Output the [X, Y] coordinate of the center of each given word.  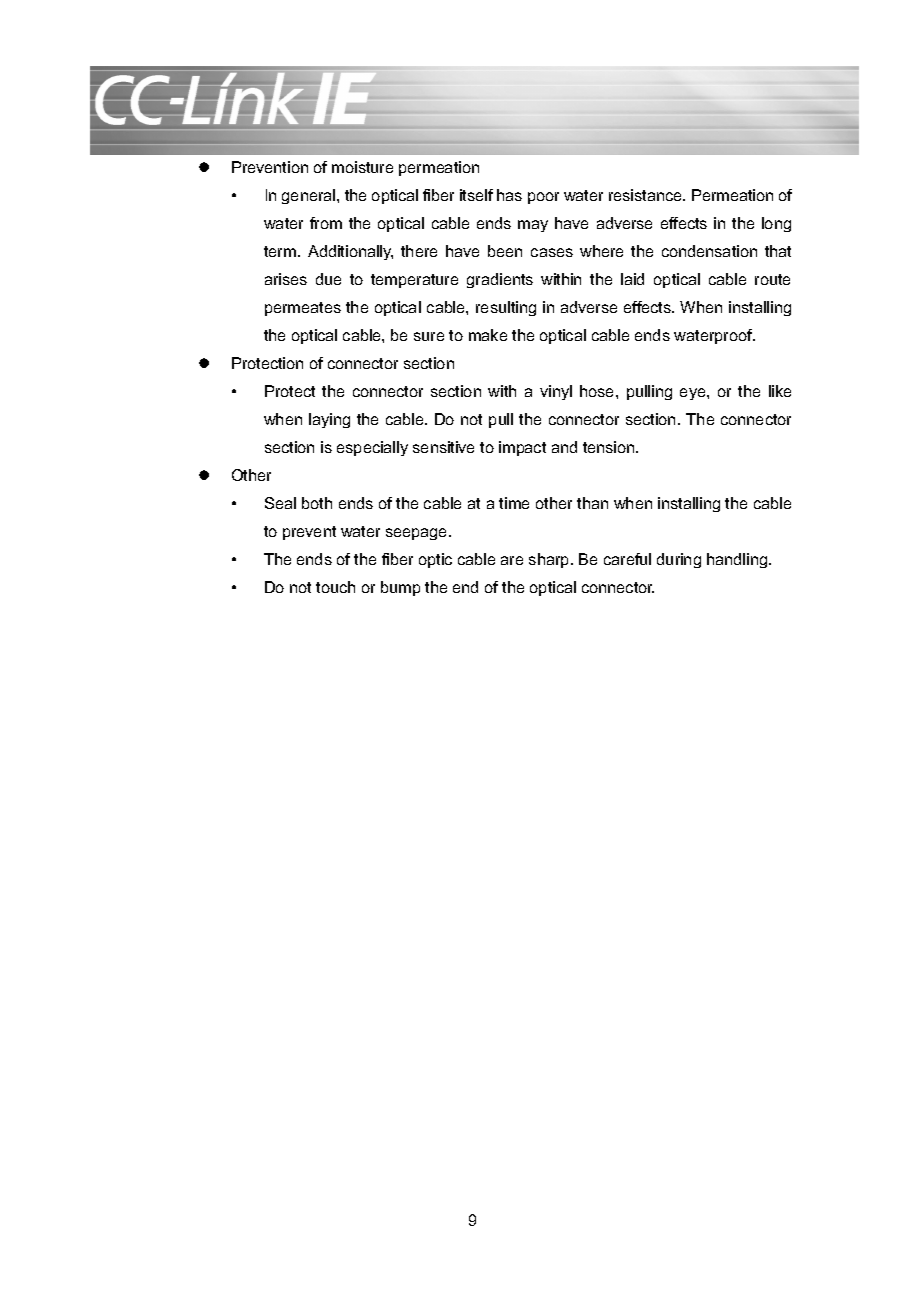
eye [694, 394]
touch [335, 587]
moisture [362, 167]
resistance [646, 195]
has [509, 195]
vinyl [556, 392]
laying [329, 420]
